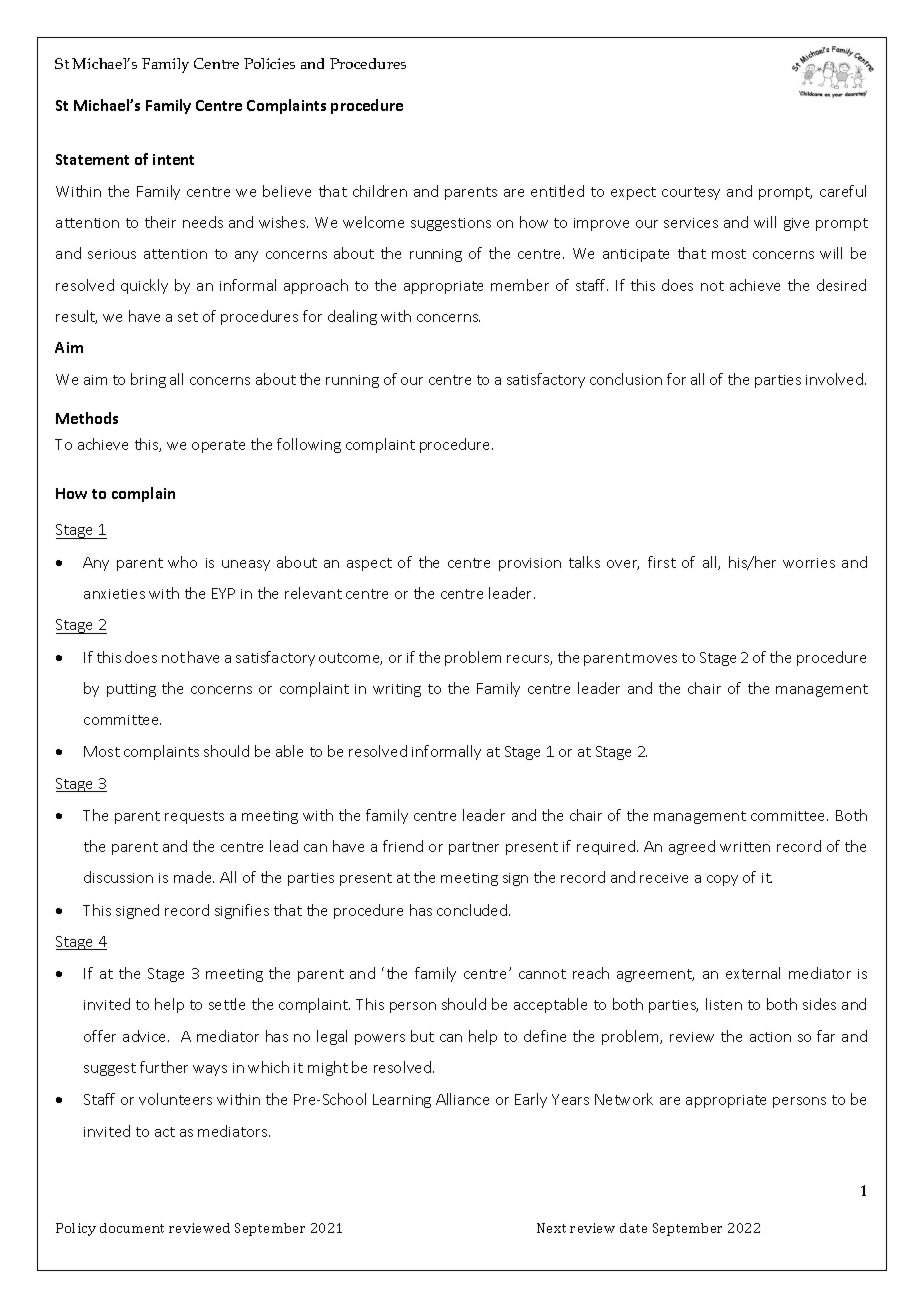 The width and height of the screenshot is (924, 1308). What do you see at coordinates (131, 690) in the screenshot?
I see `putting` at bounding box center [131, 690].
